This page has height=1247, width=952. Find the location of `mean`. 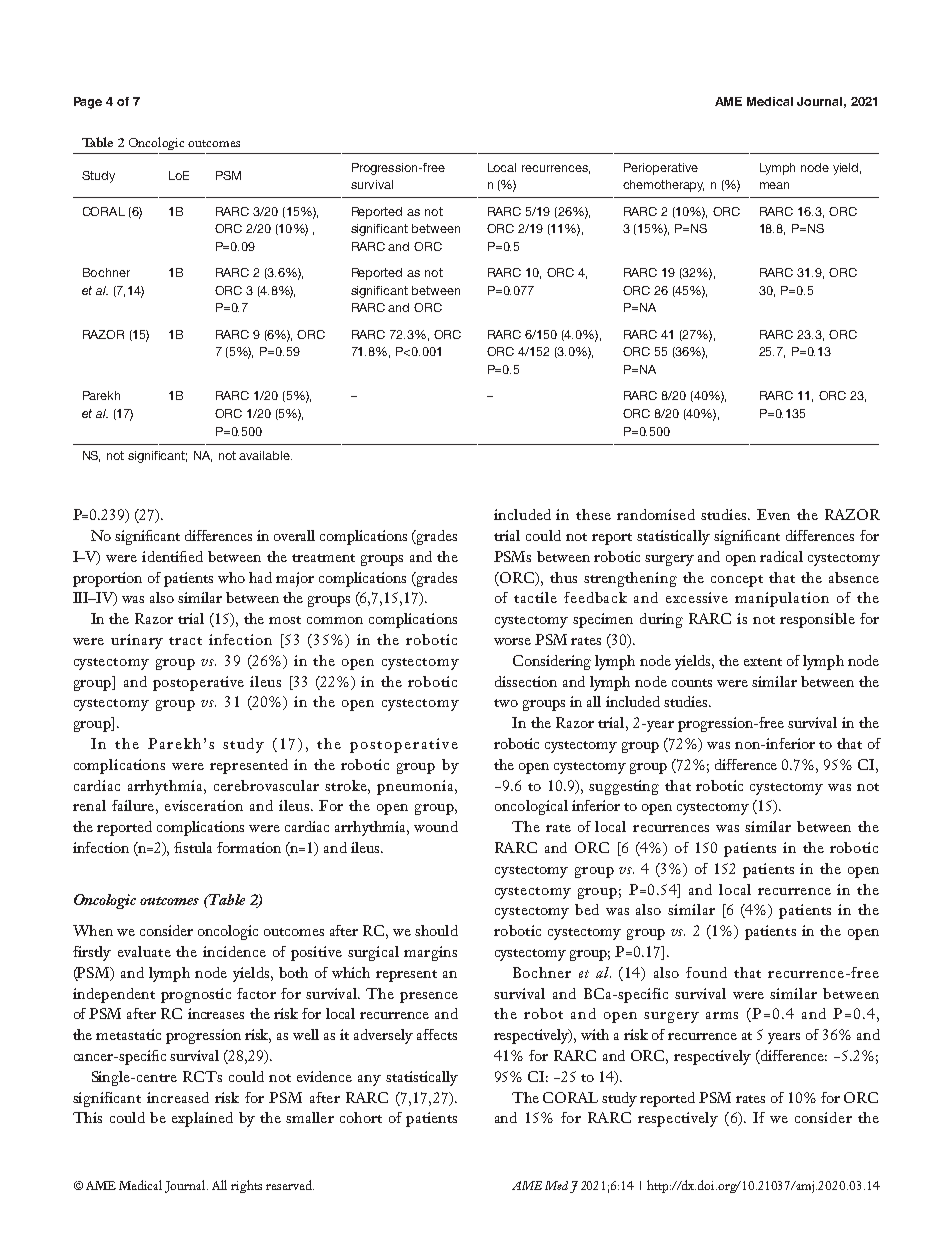

mean is located at coordinates (774, 185).
